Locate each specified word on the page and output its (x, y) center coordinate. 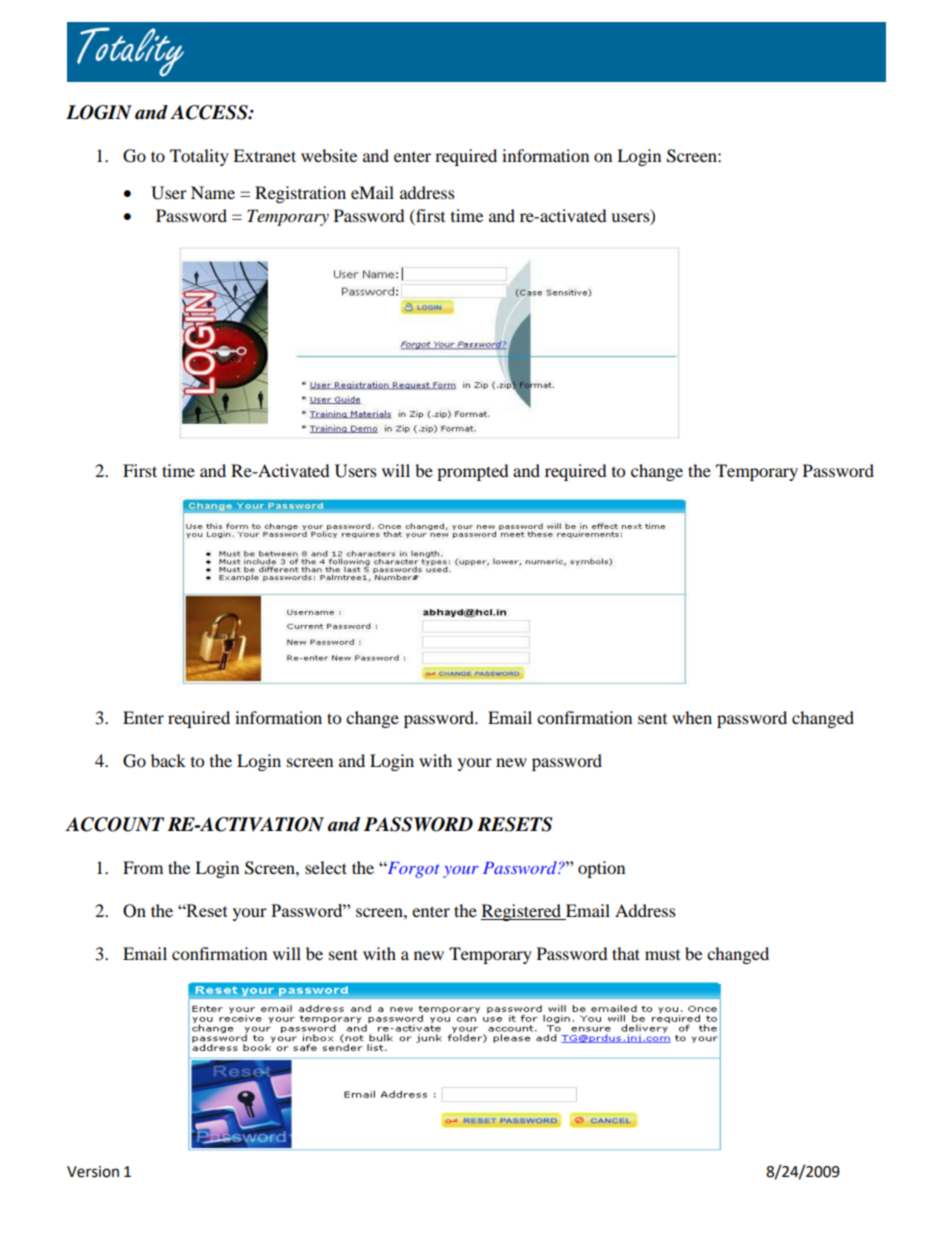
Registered (522, 912)
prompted (473, 472)
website (329, 155)
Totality (199, 157)
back (168, 760)
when (692, 717)
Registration (300, 194)
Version (93, 1172)
